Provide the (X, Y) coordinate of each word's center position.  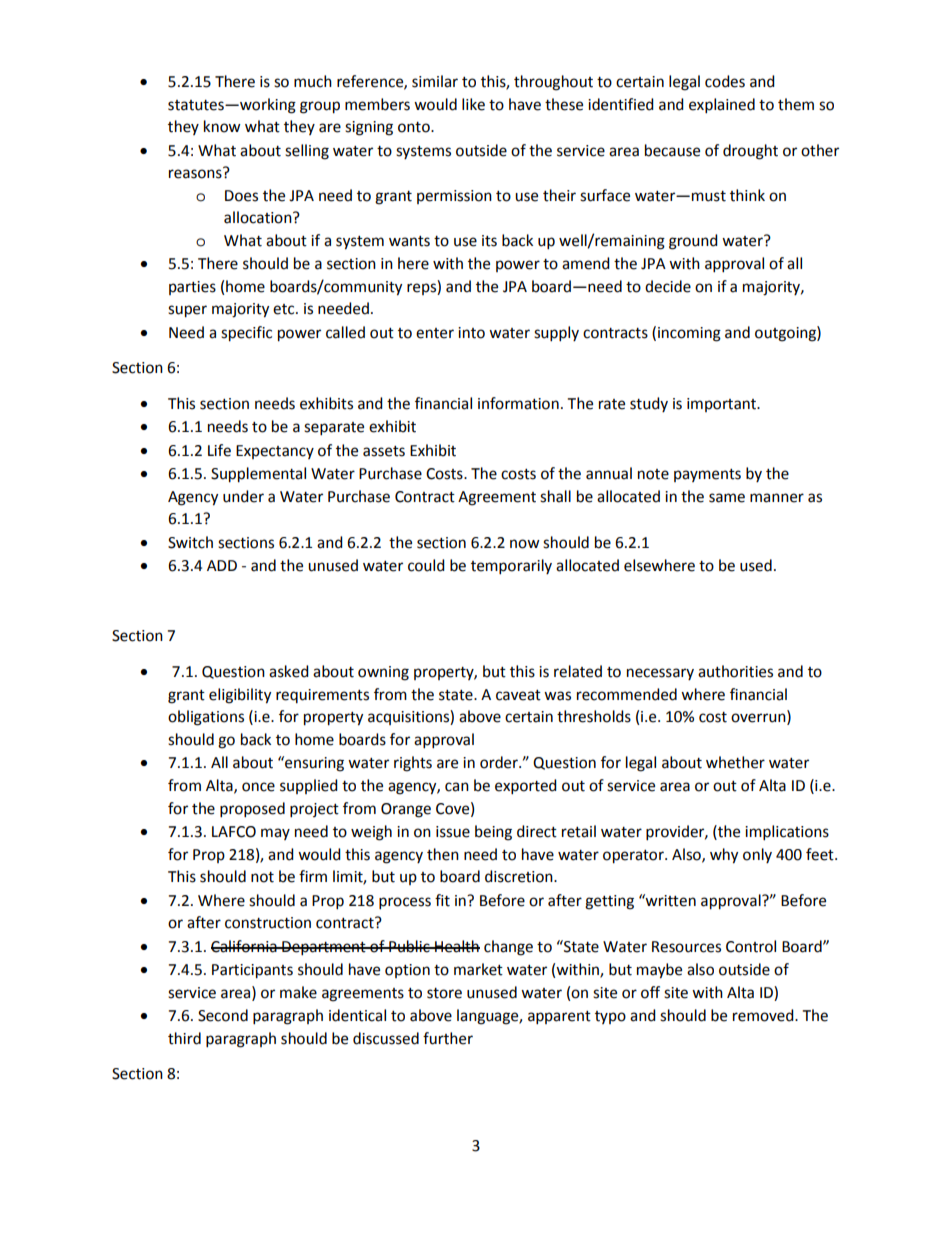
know (222, 126)
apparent (559, 1018)
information (518, 403)
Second (223, 1015)
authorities (735, 671)
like (473, 104)
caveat (518, 695)
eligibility (240, 696)
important (723, 405)
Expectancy (275, 452)
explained (722, 106)
